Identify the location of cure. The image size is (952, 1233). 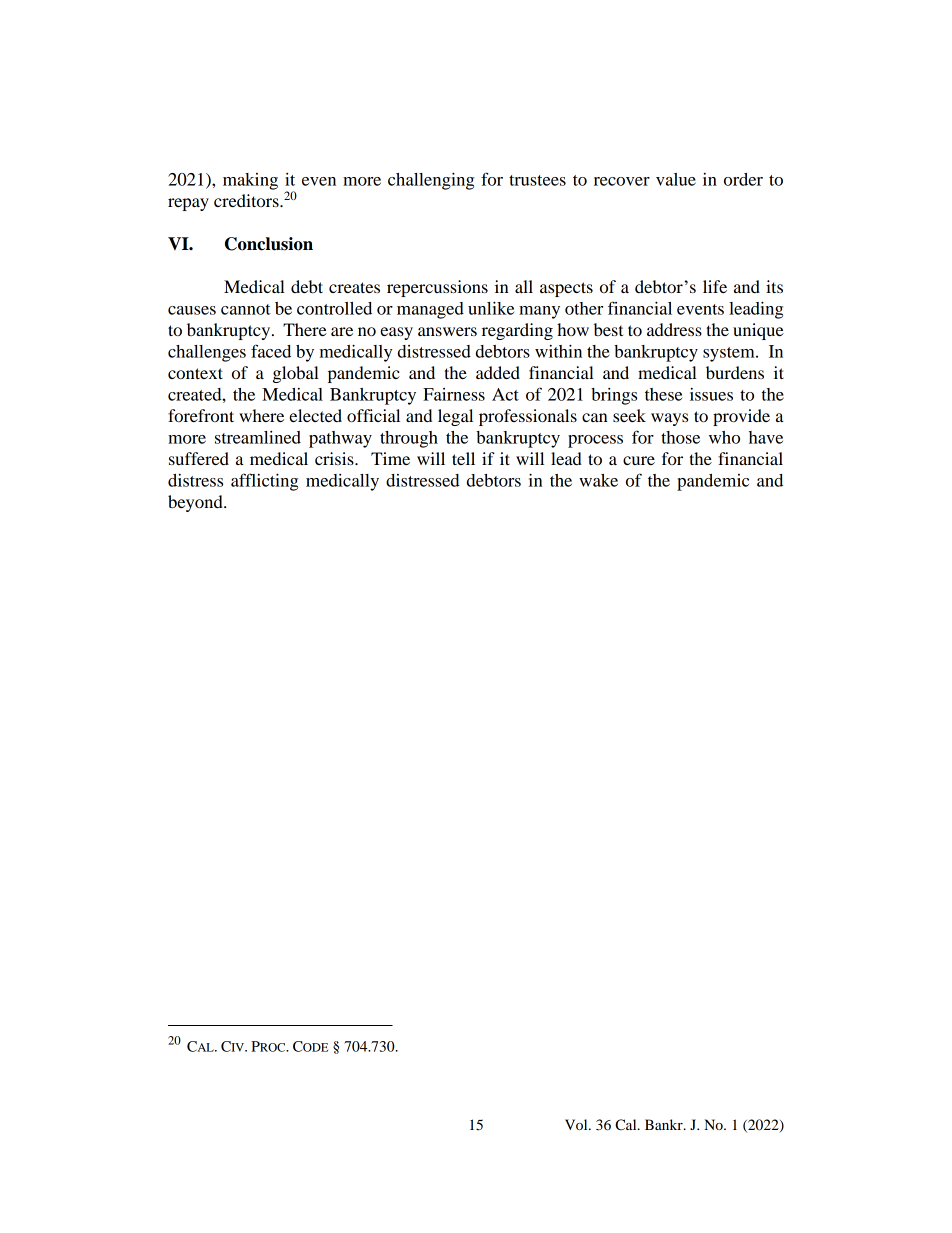
(639, 460).
